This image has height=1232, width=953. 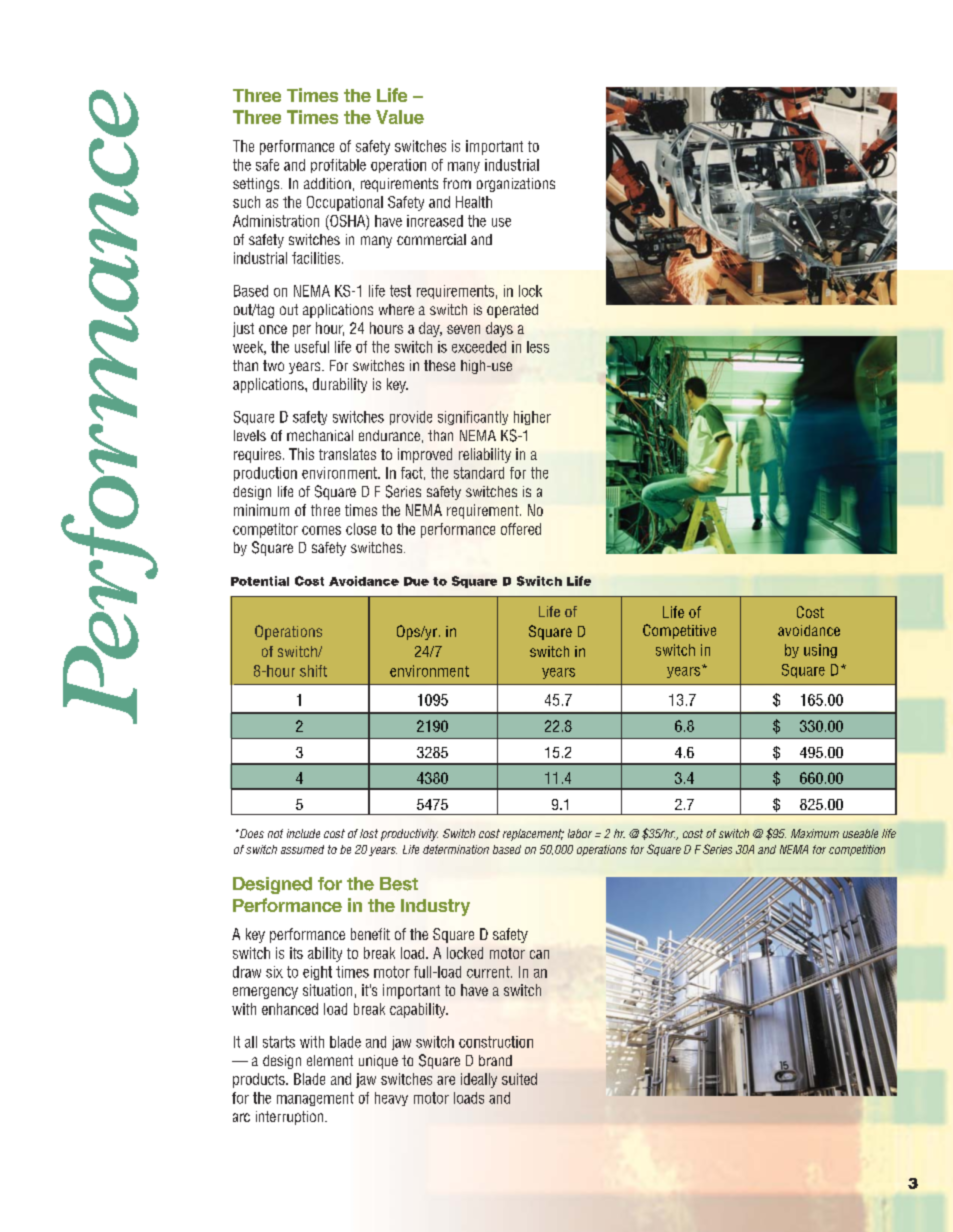 What do you see at coordinates (519, 1079) in the image?
I see `suited` at bounding box center [519, 1079].
